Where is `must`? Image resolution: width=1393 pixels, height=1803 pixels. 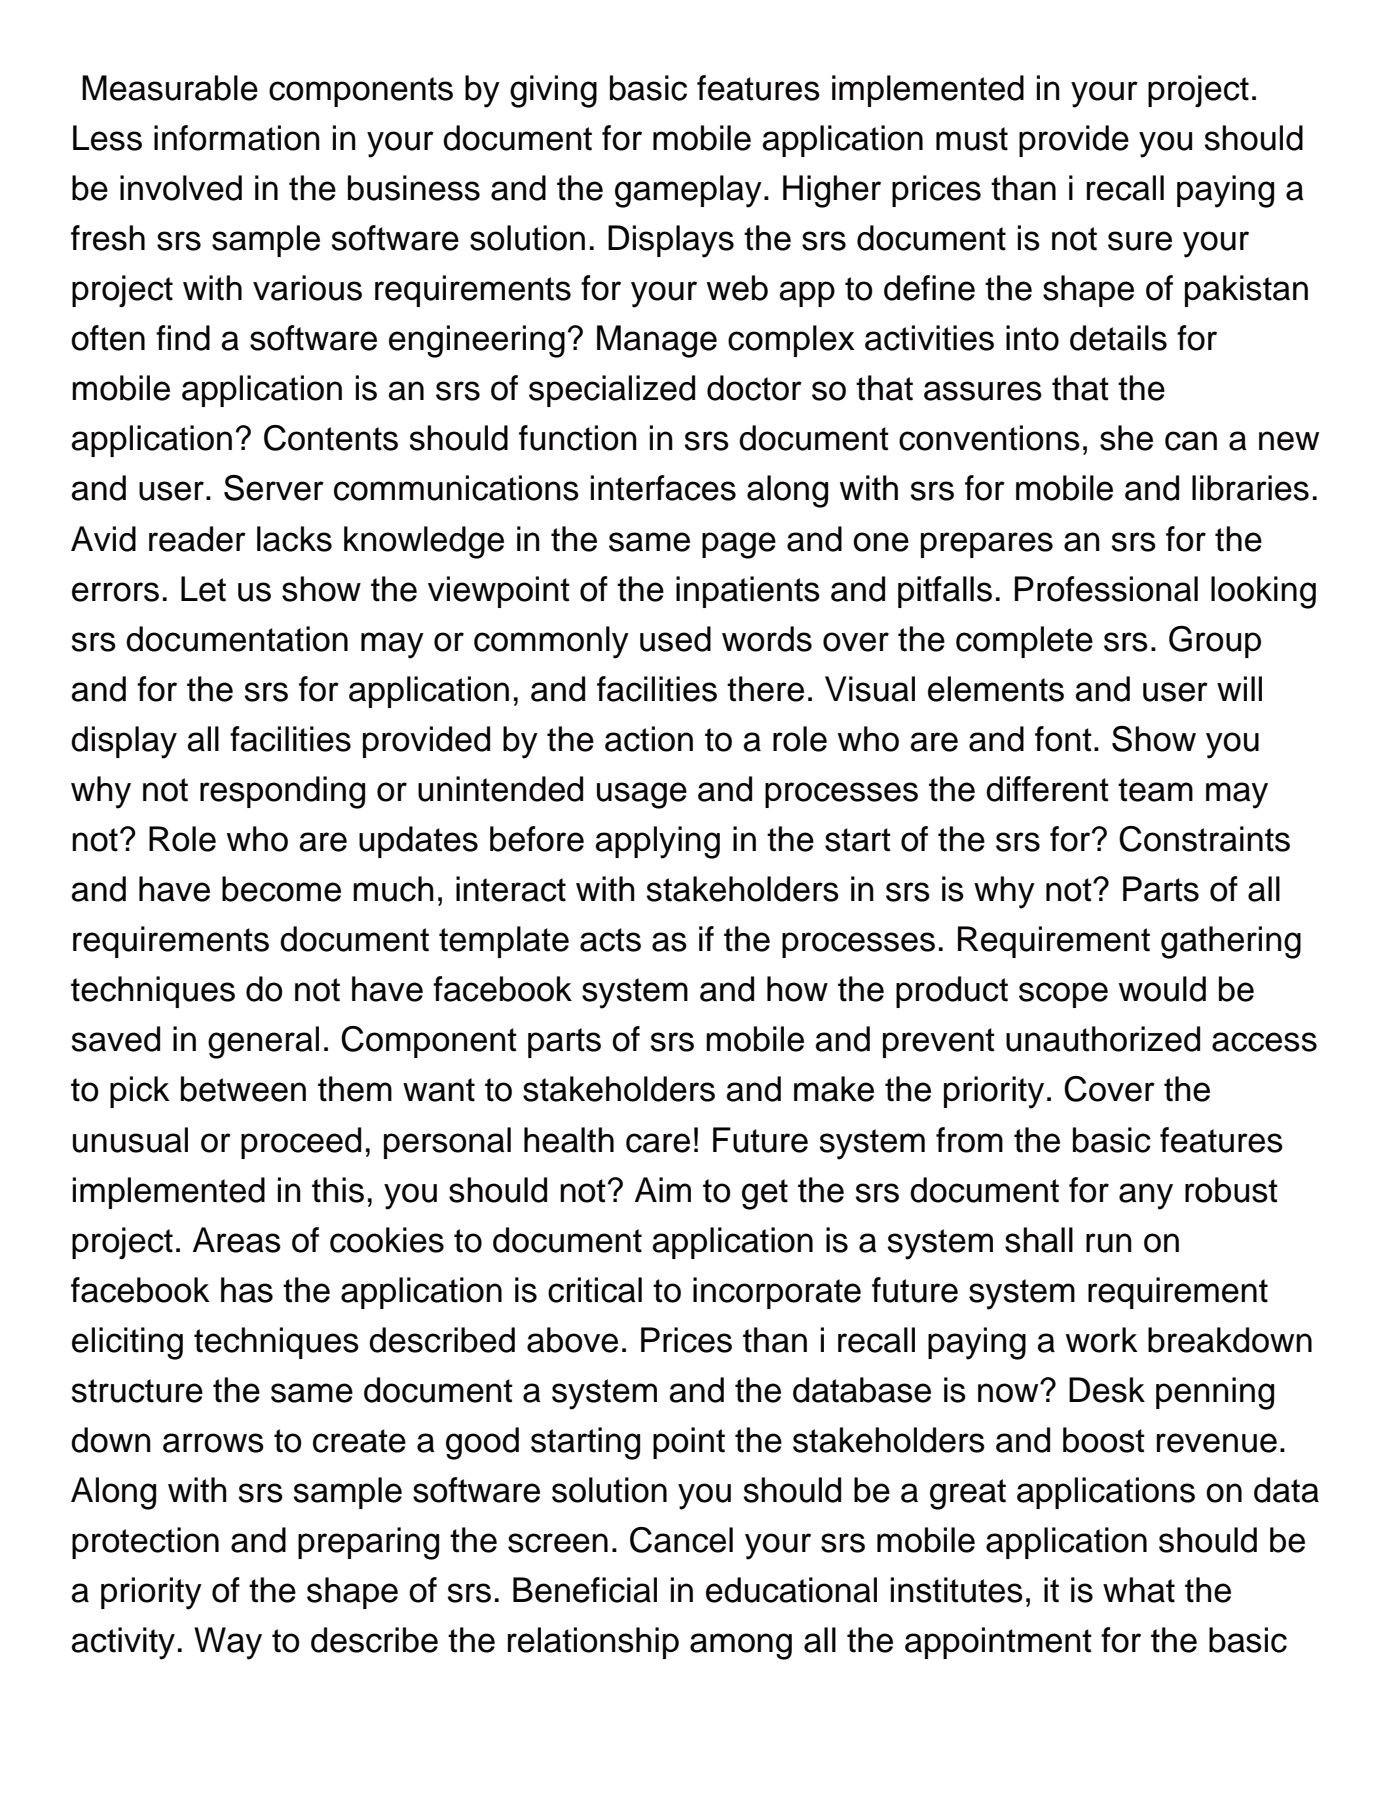 must is located at coordinates (972, 139).
